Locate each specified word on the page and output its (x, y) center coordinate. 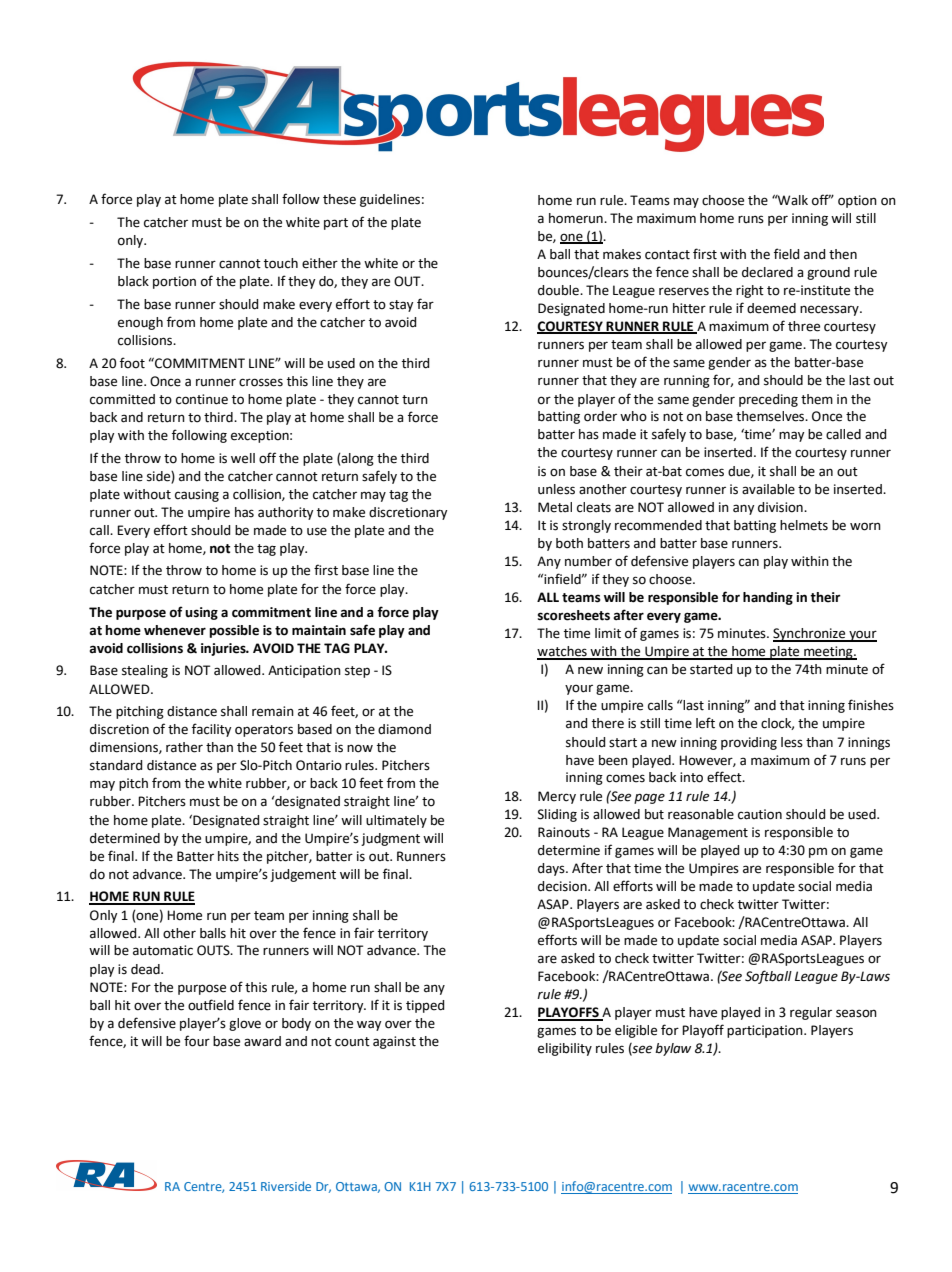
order (600, 416)
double (560, 290)
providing (749, 743)
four (197, 1041)
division (781, 507)
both (569, 543)
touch (281, 263)
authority (285, 513)
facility (211, 730)
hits (228, 856)
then (843, 254)
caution (760, 814)
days (552, 869)
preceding (768, 400)
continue (202, 399)
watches (563, 652)
